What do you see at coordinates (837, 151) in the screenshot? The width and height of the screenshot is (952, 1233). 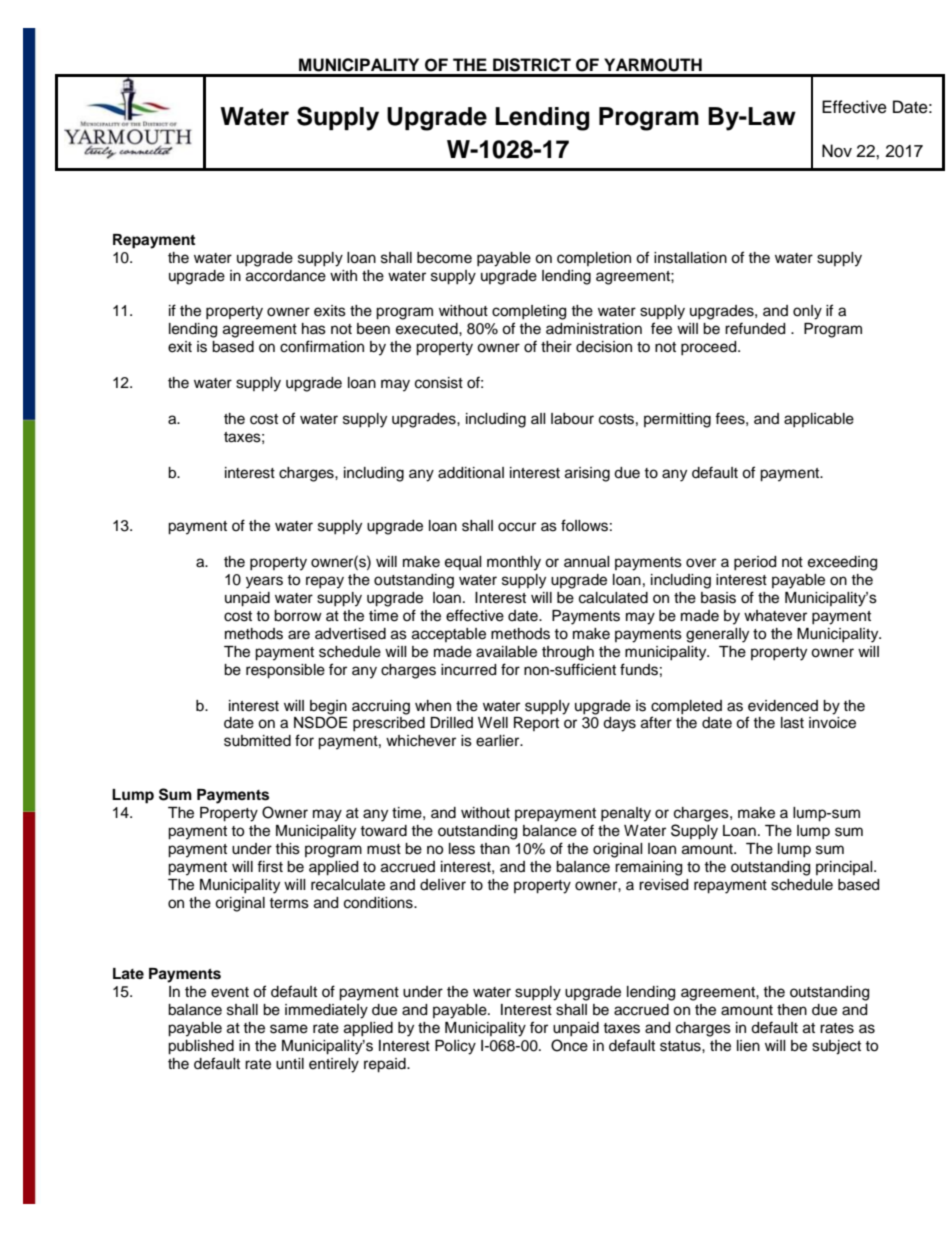 I see `Nov` at bounding box center [837, 151].
